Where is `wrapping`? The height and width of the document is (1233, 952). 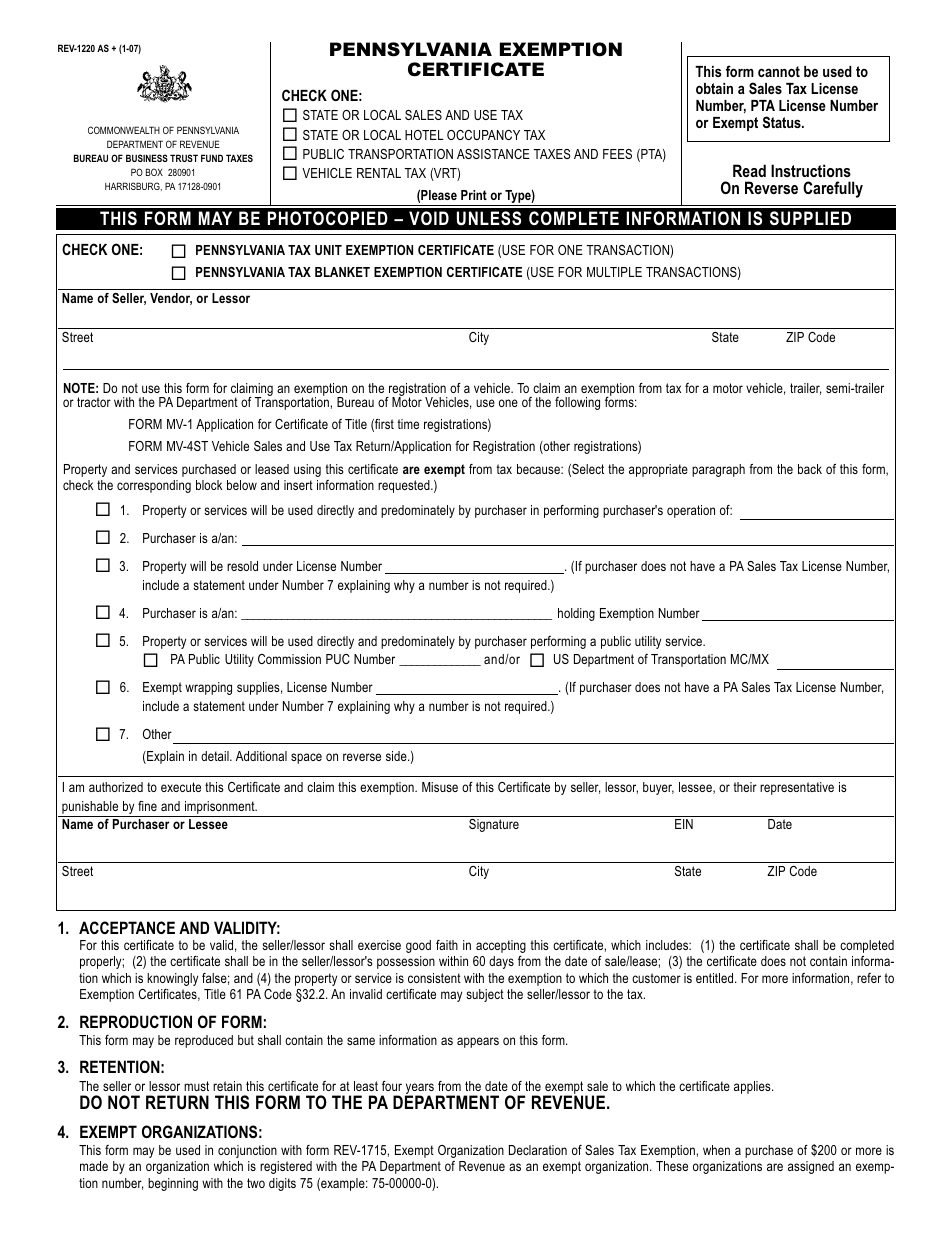 wrapping is located at coordinates (208, 688).
